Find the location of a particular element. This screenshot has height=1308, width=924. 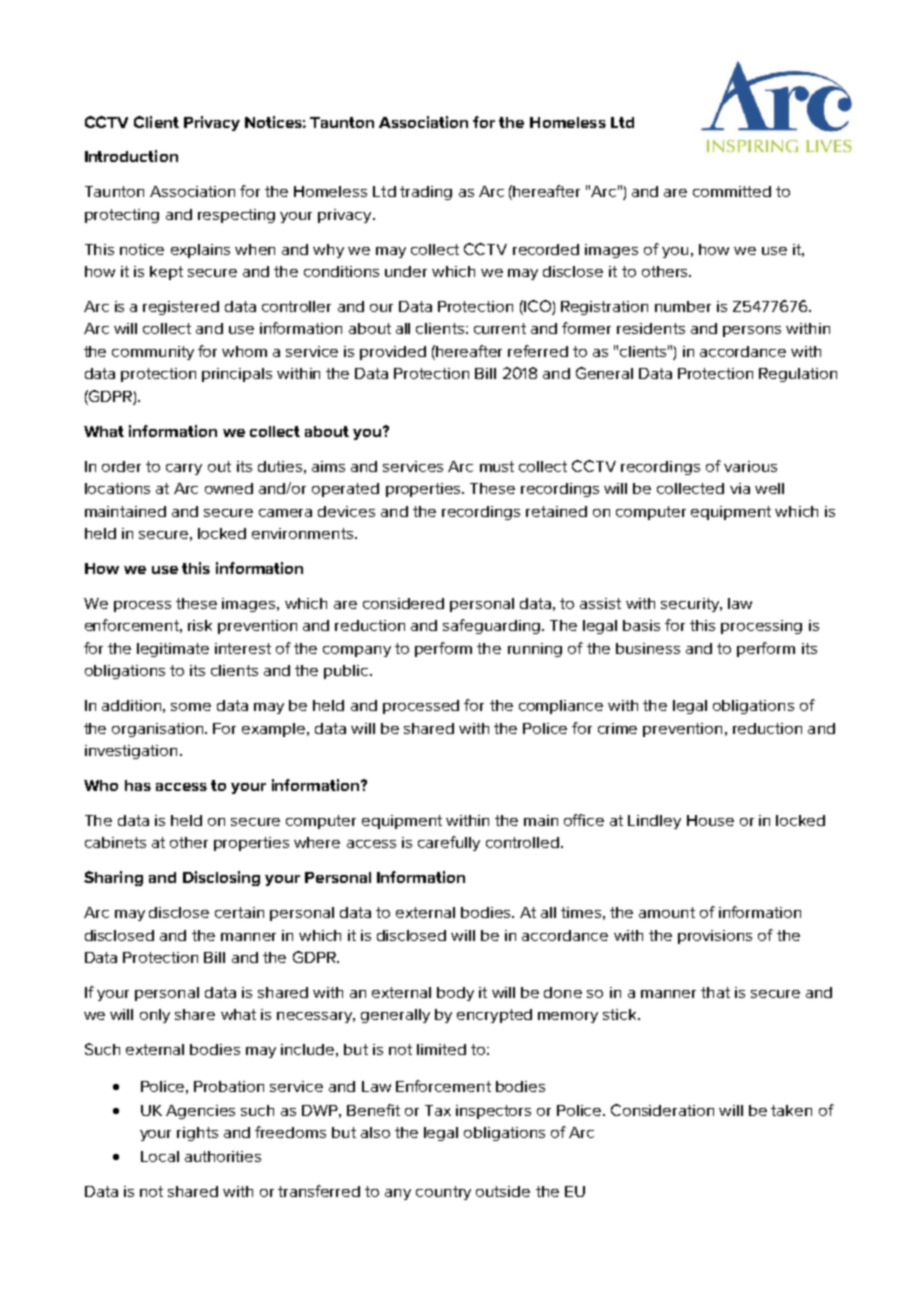

must is located at coordinates (497, 466).
